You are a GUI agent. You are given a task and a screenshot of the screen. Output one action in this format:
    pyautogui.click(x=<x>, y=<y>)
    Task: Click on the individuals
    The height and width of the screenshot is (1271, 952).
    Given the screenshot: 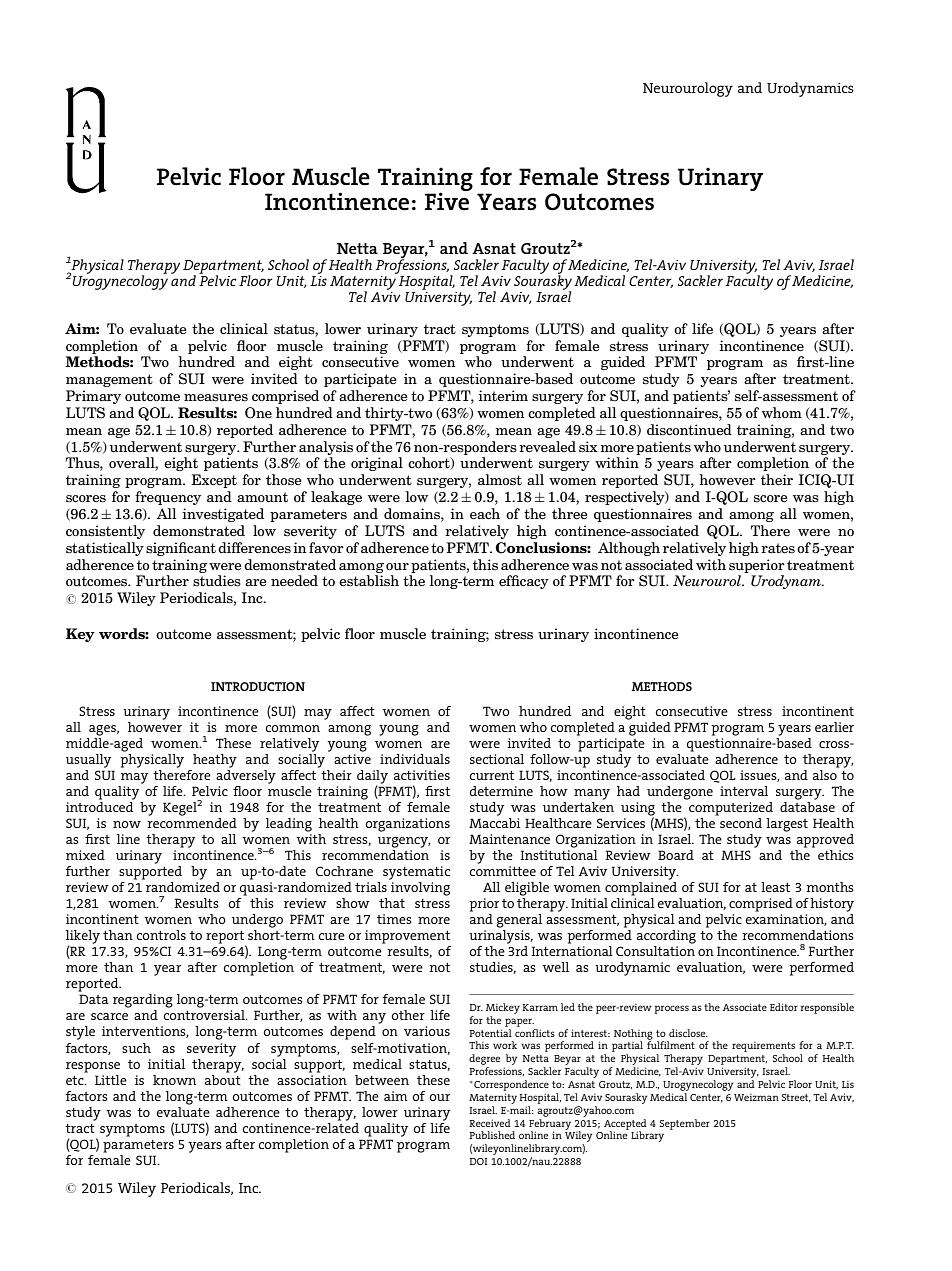 What is the action you would take?
    pyautogui.click(x=415, y=759)
